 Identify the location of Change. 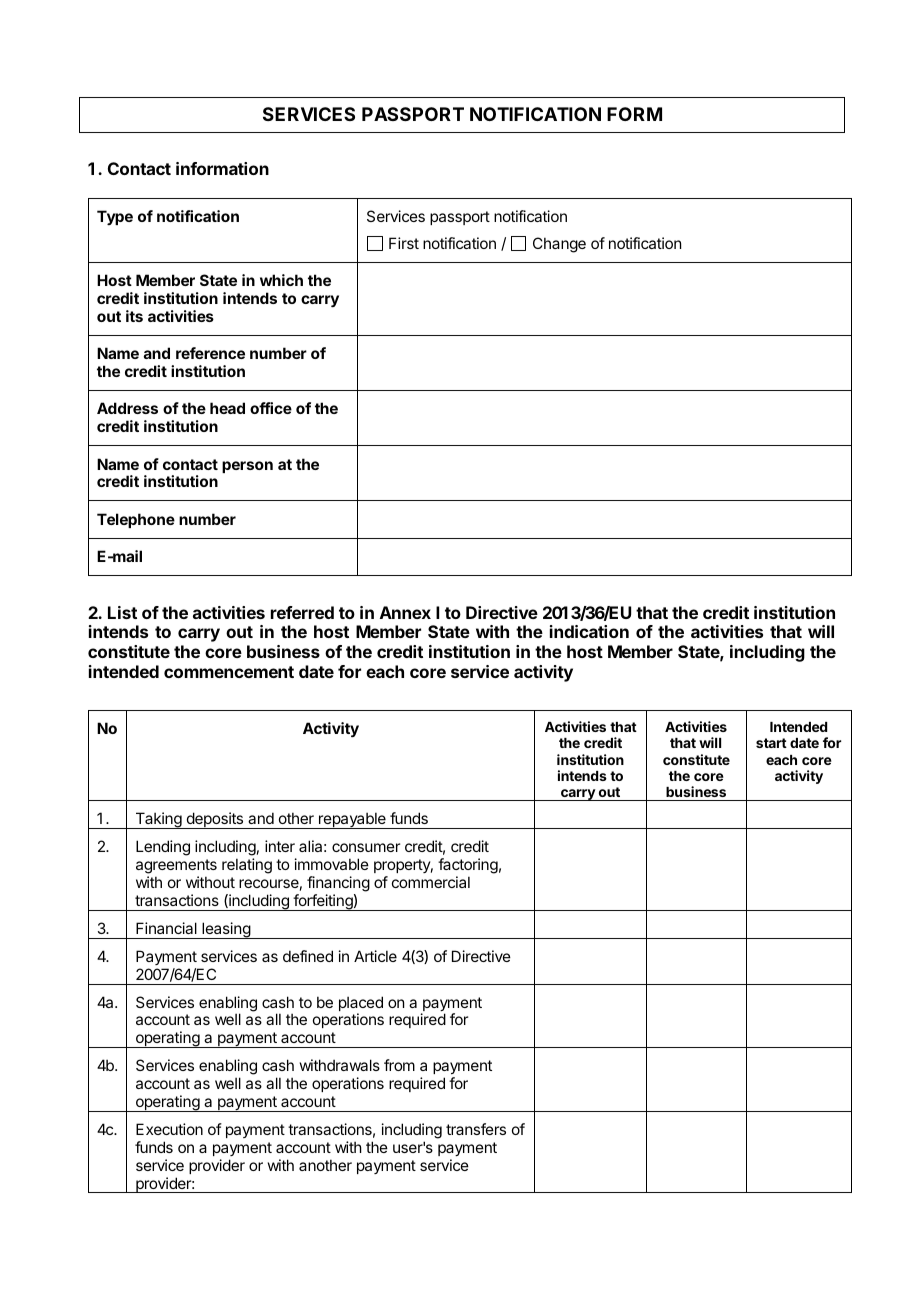
(559, 245).
